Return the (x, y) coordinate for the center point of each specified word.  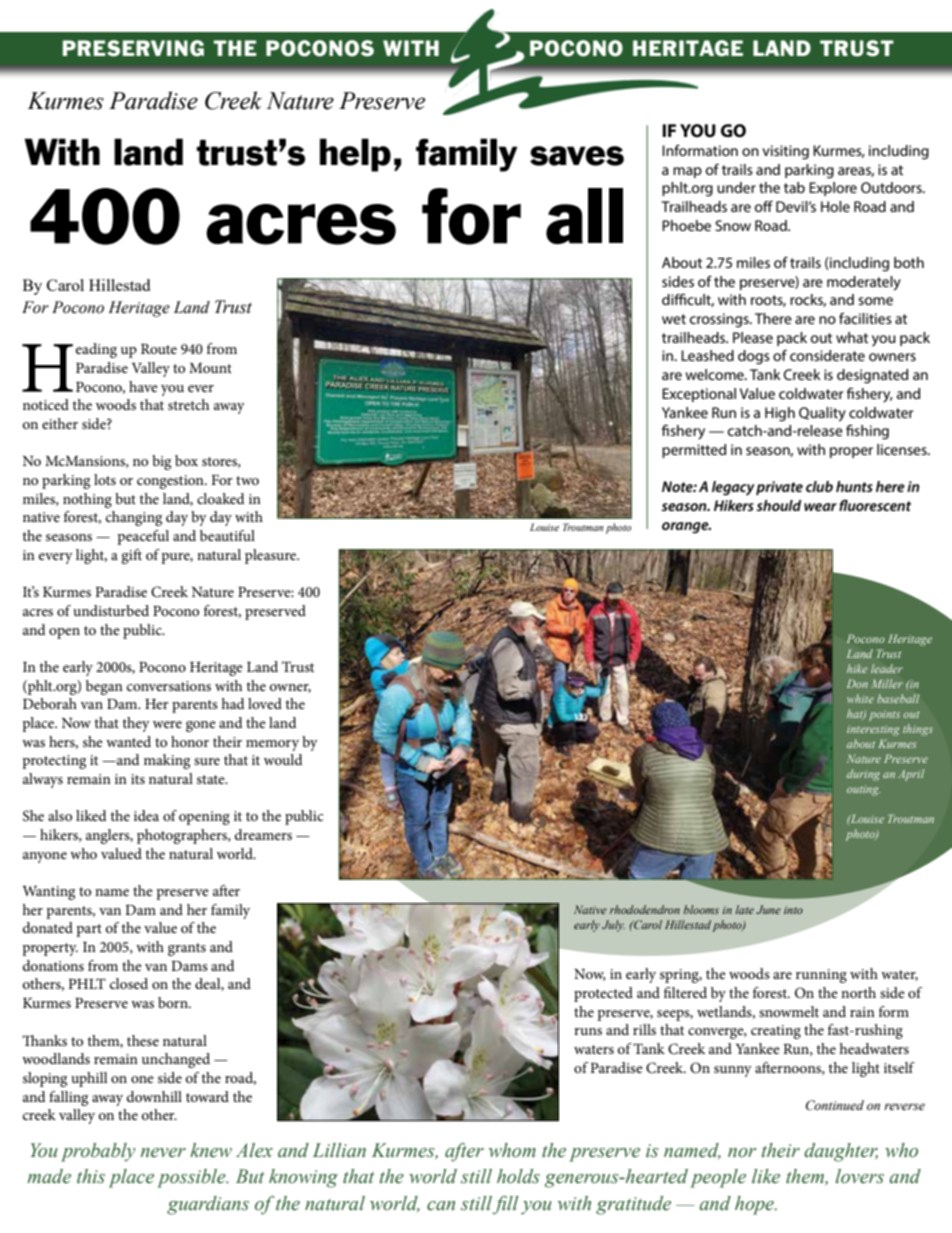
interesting (873, 730)
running (821, 976)
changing (134, 518)
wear (820, 507)
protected (603, 994)
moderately (864, 283)
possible (192, 1178)
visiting (785, 152)
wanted (128, 741)
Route (159, 349)
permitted (694, 451)
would (283, 759)
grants (187, 949)
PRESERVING (133, 48)
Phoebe (686, 225)
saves (577, 156)
